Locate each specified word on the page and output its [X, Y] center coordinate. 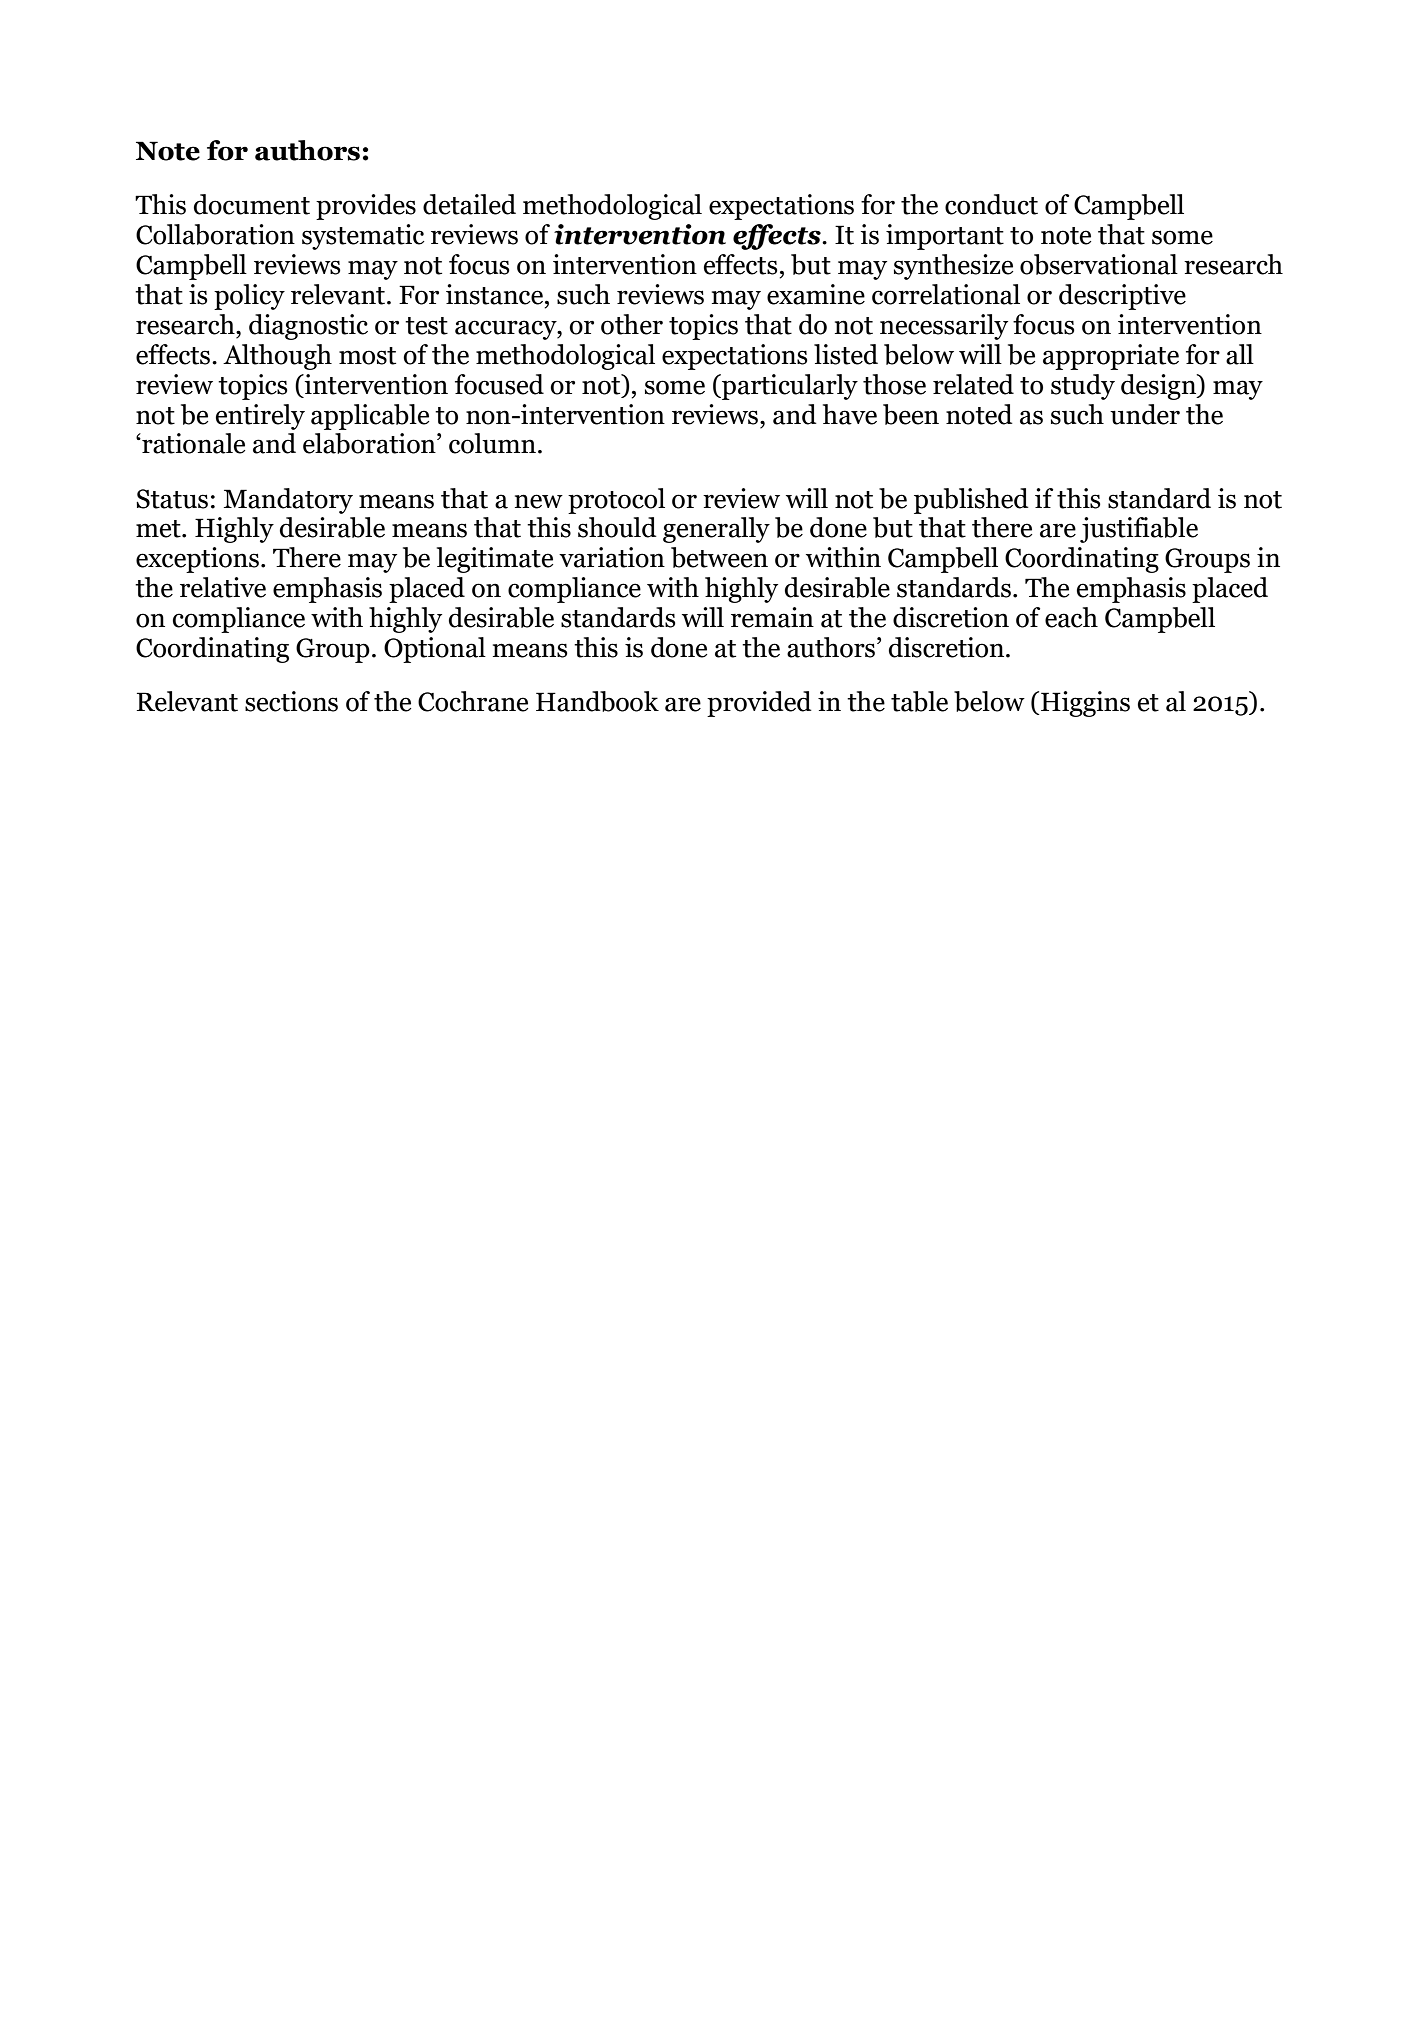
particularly [789, 387]
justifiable [1139, 530]
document [252, 204]
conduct [991, 204]
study [1083, 387]
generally [716, 530]
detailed [469, 204]
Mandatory [288, 501]
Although [277, 357]
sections [291, 701]
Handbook [597, 701]
